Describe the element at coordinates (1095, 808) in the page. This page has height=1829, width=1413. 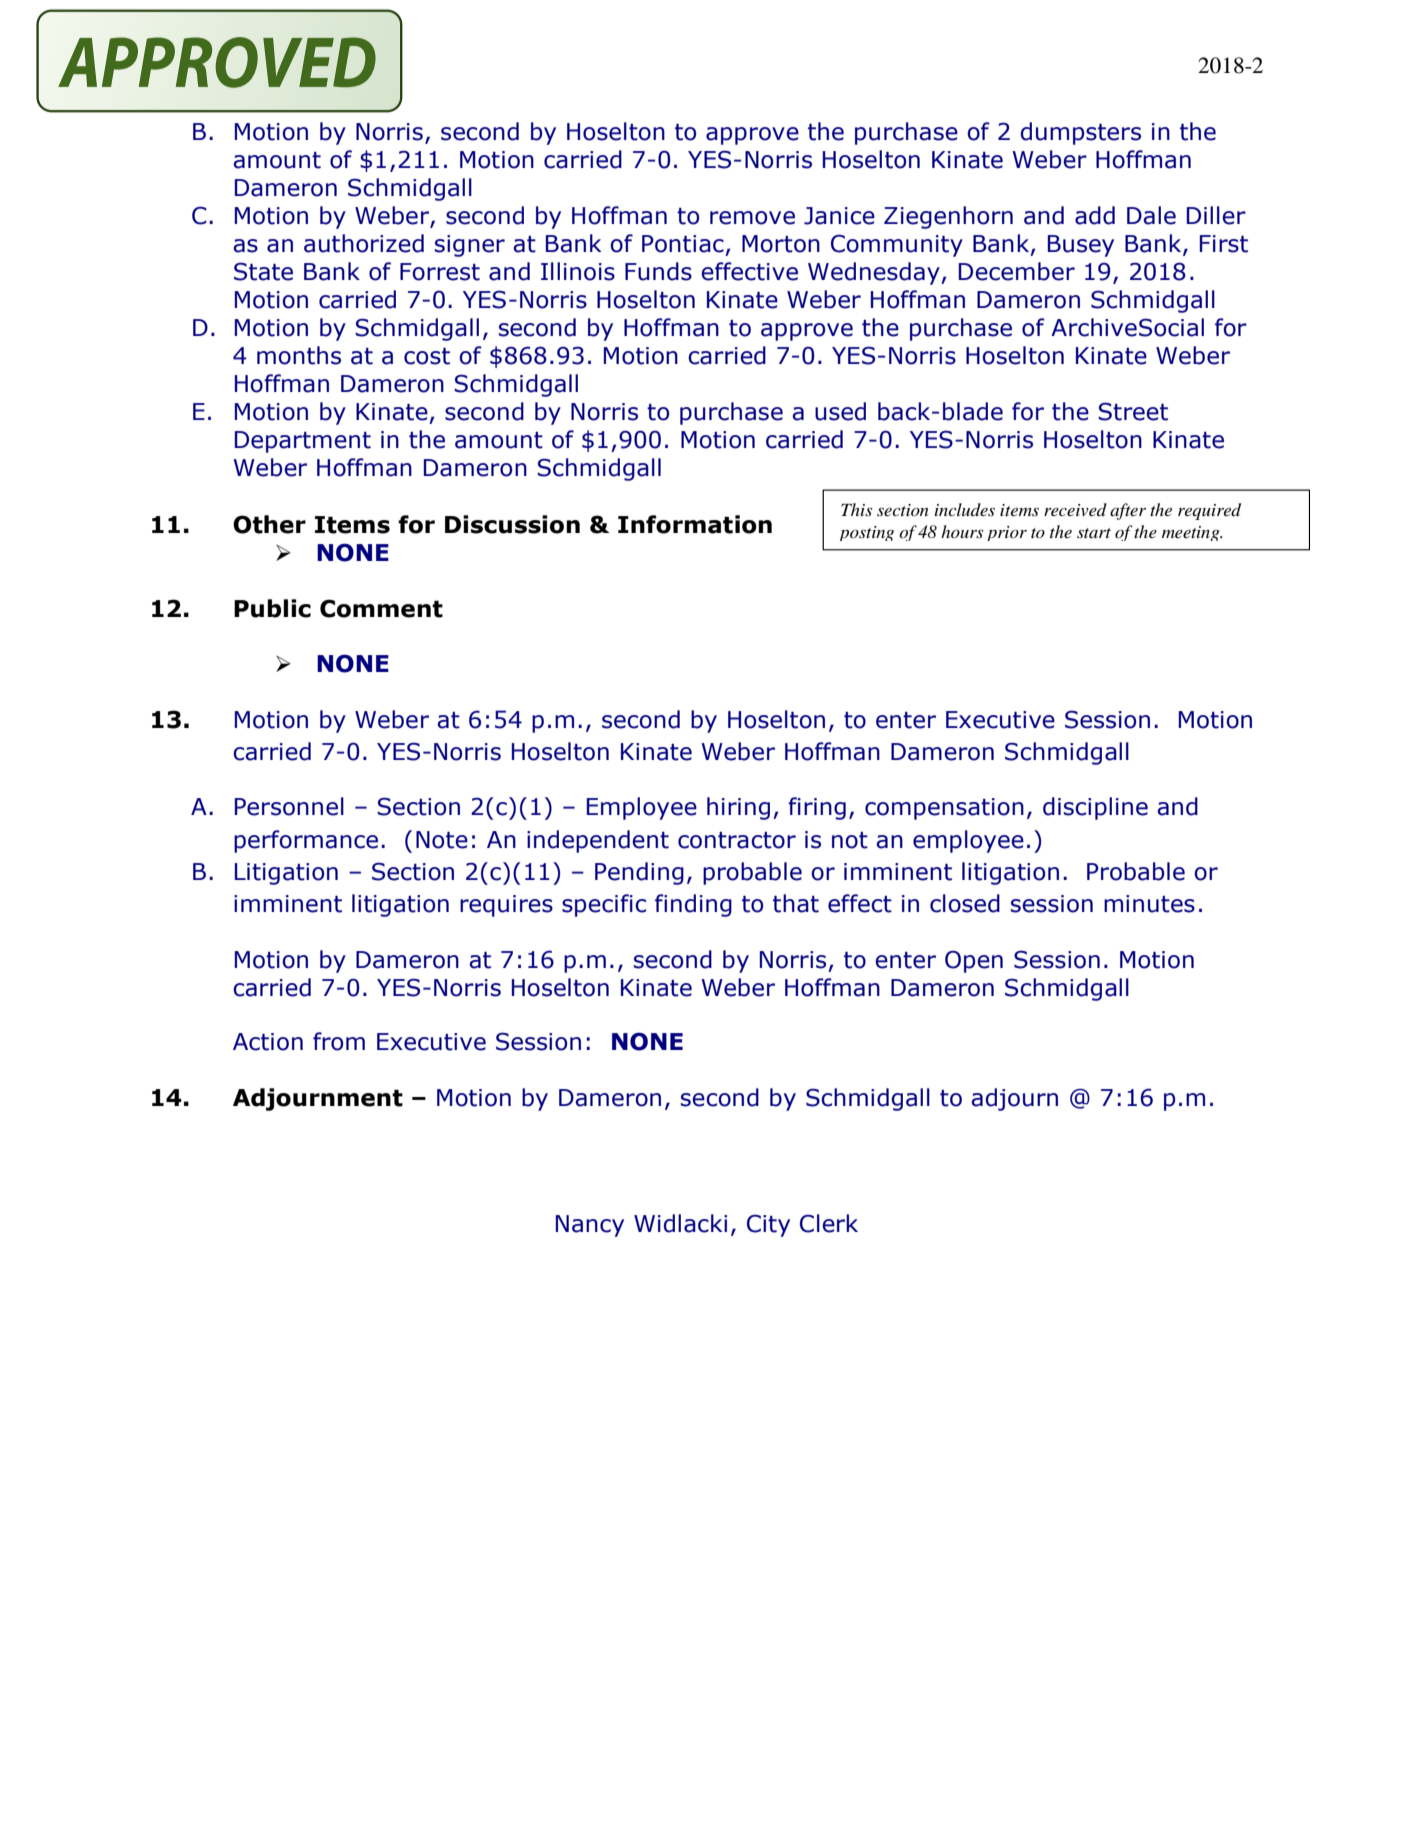
I see `discipline` at that location.
